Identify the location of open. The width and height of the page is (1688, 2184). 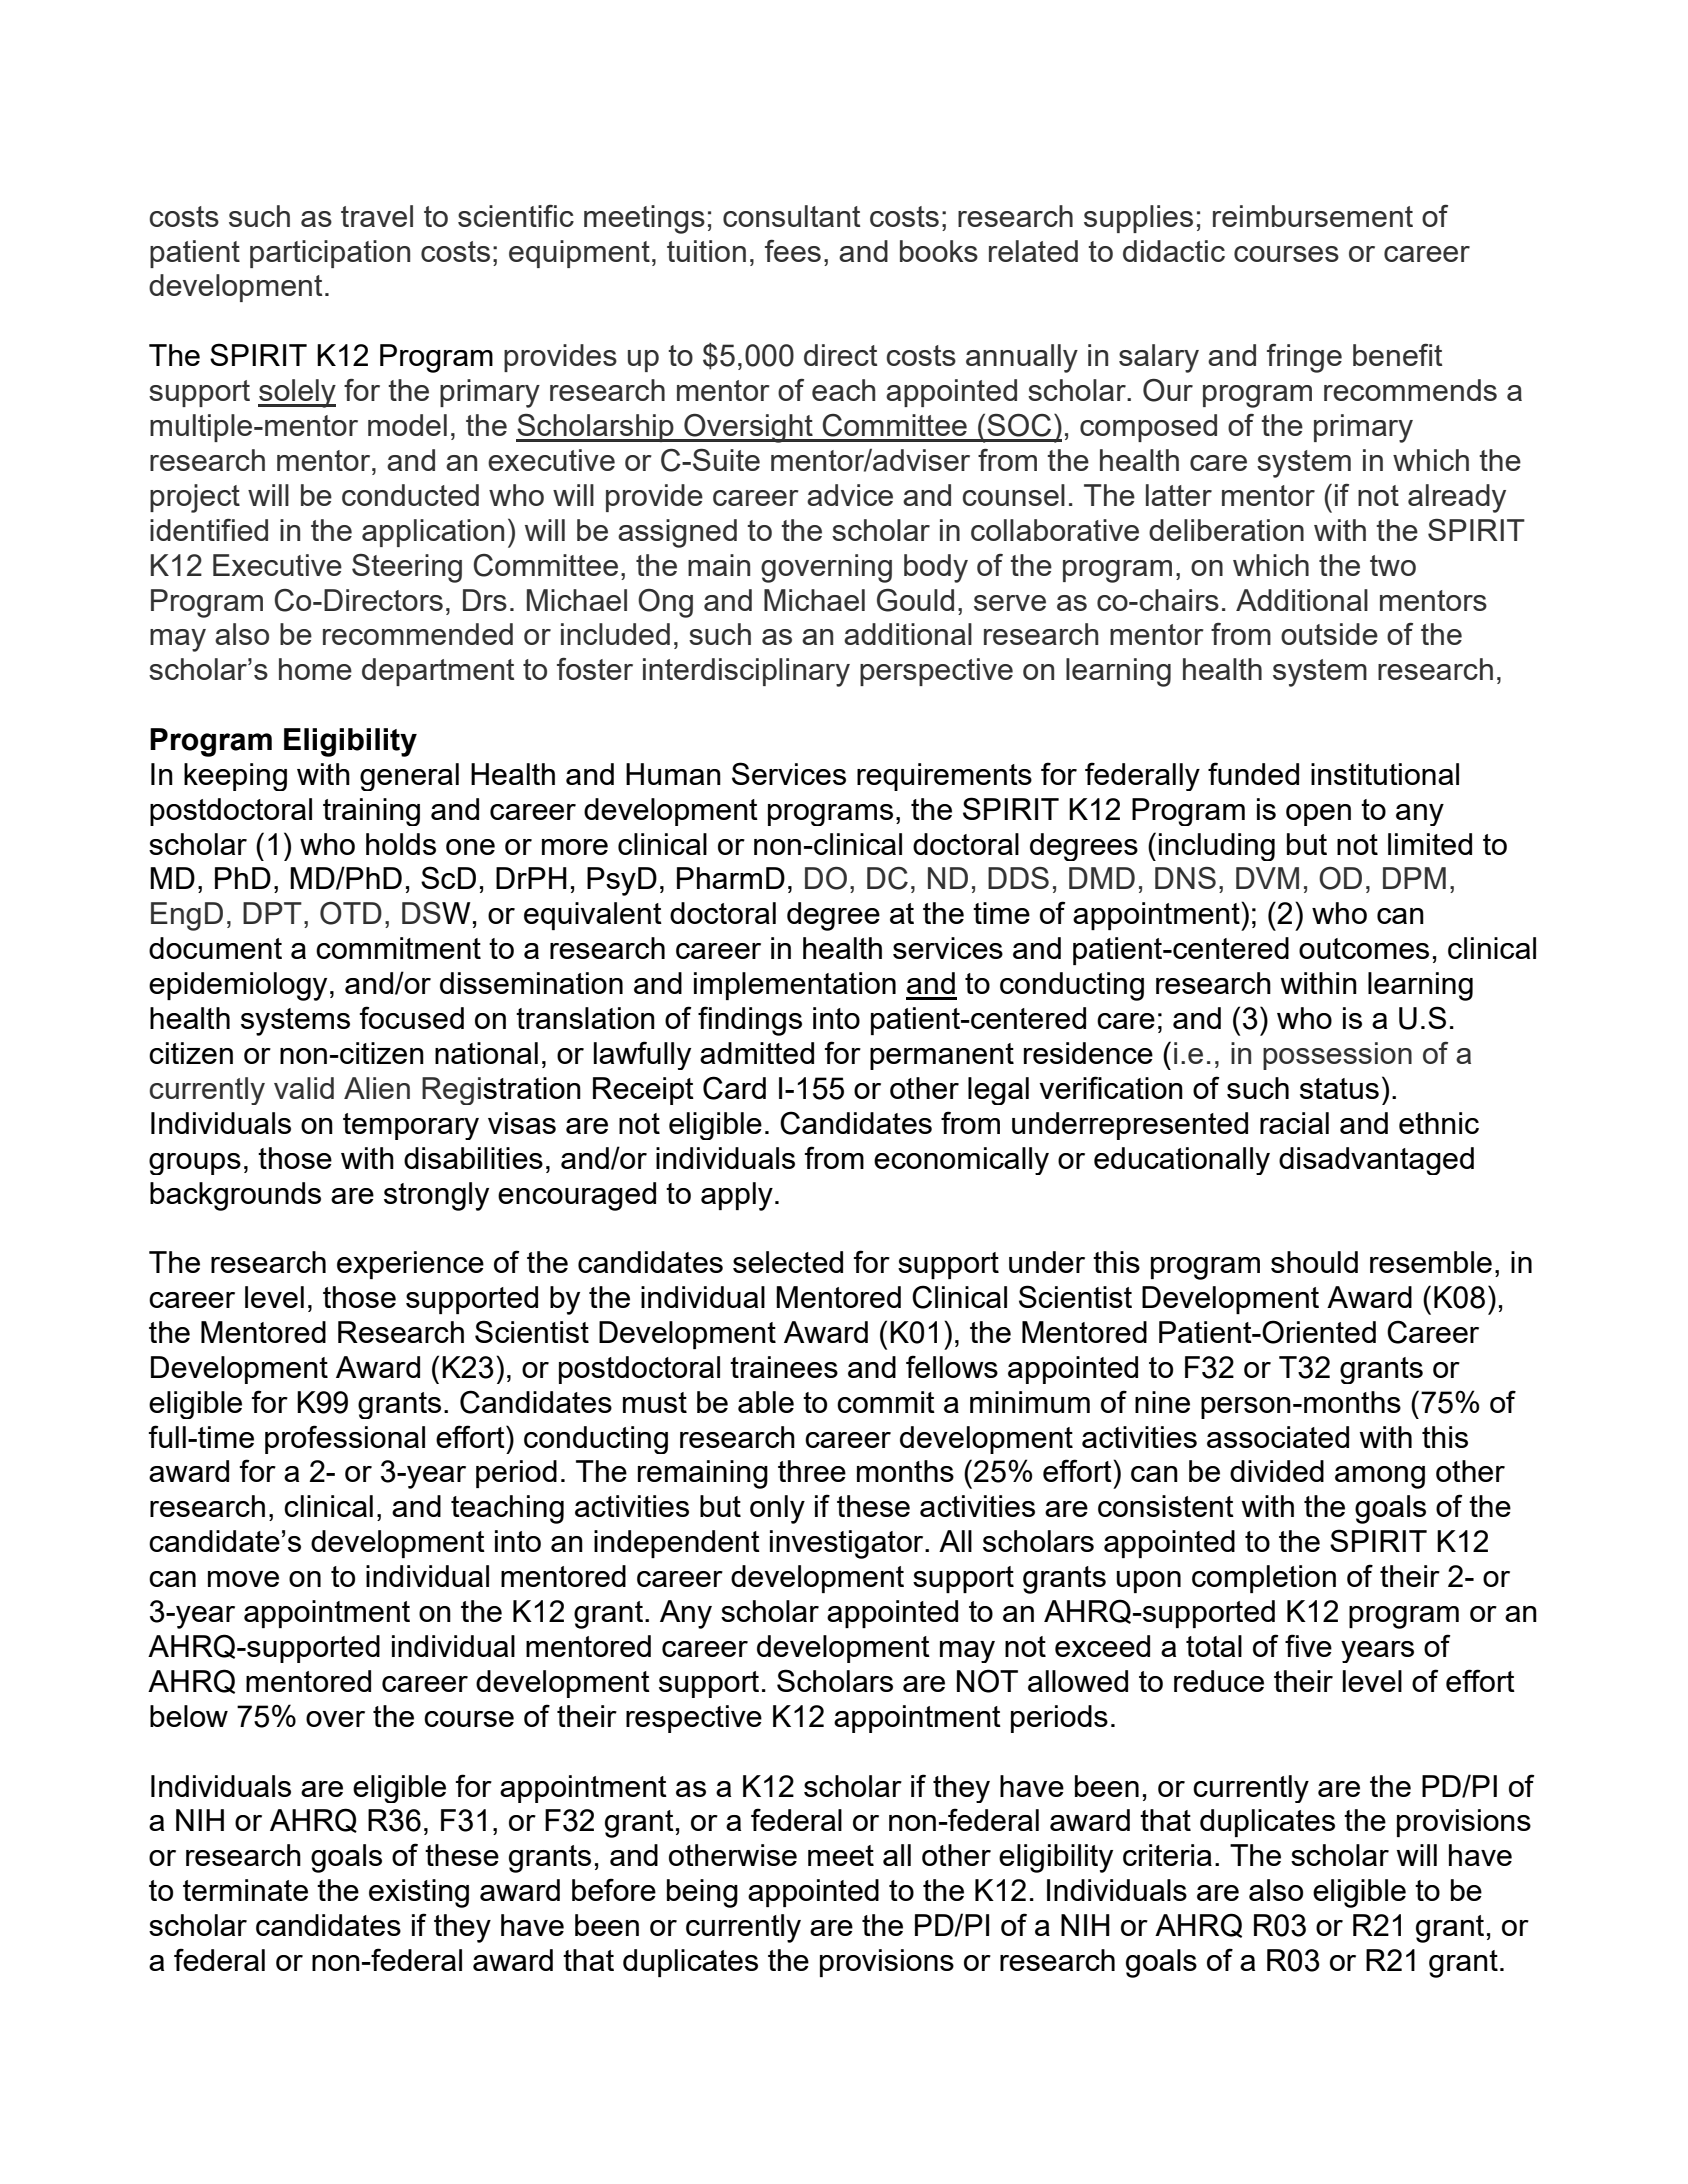
(1318, 815).
